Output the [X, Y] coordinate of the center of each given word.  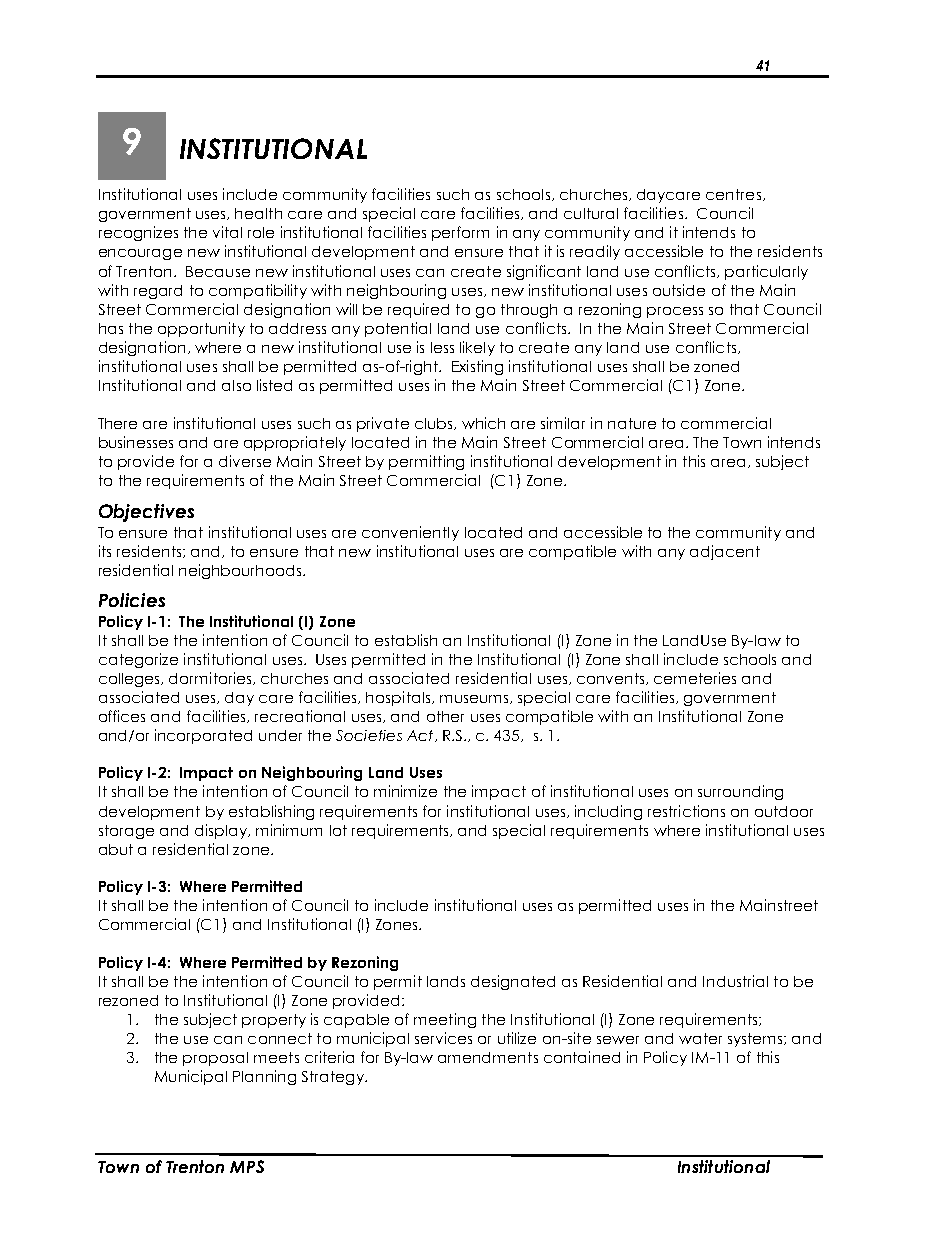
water [700, 1038]
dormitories [211, 678]
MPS [247, 1166]
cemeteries [695, 678]
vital [227, 232]
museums [475, 699]
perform [460, 233]
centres [733, 194]
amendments [488, 1057]
